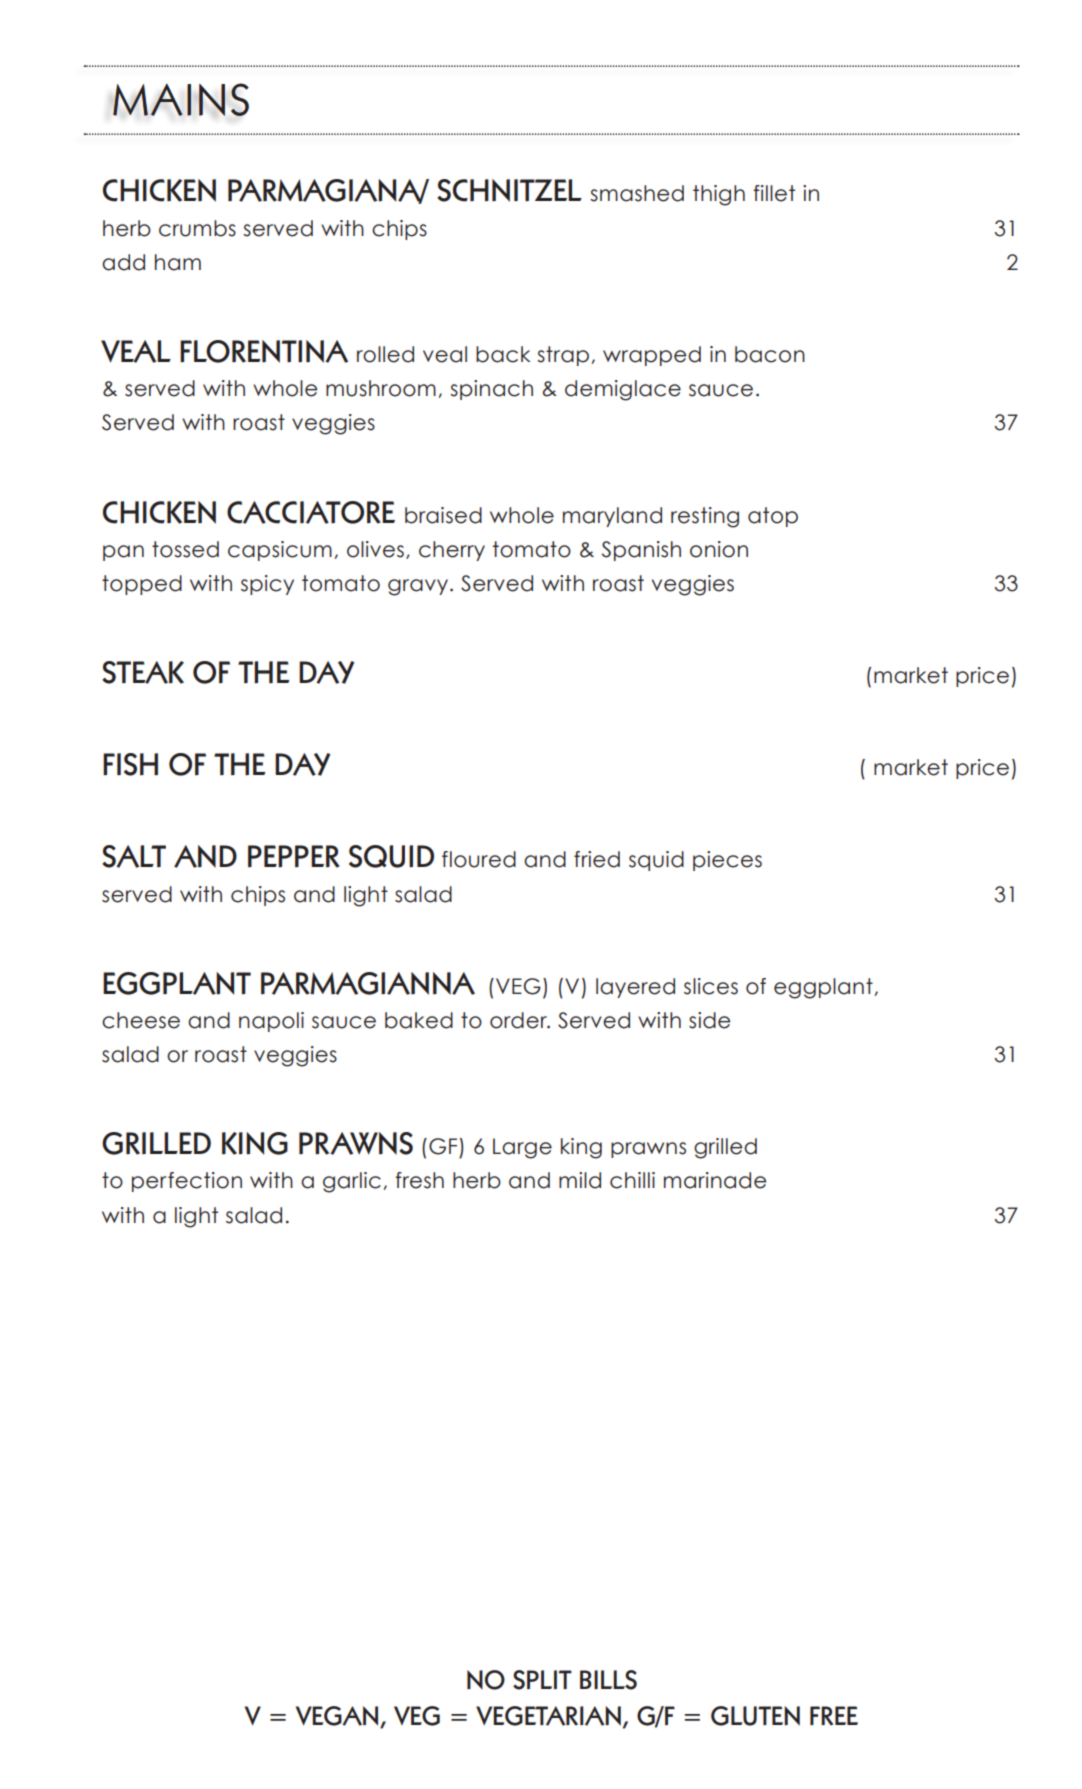  Describe the element at coordinates (542, 1680) in the image. I see `SPLIT` at that location.
